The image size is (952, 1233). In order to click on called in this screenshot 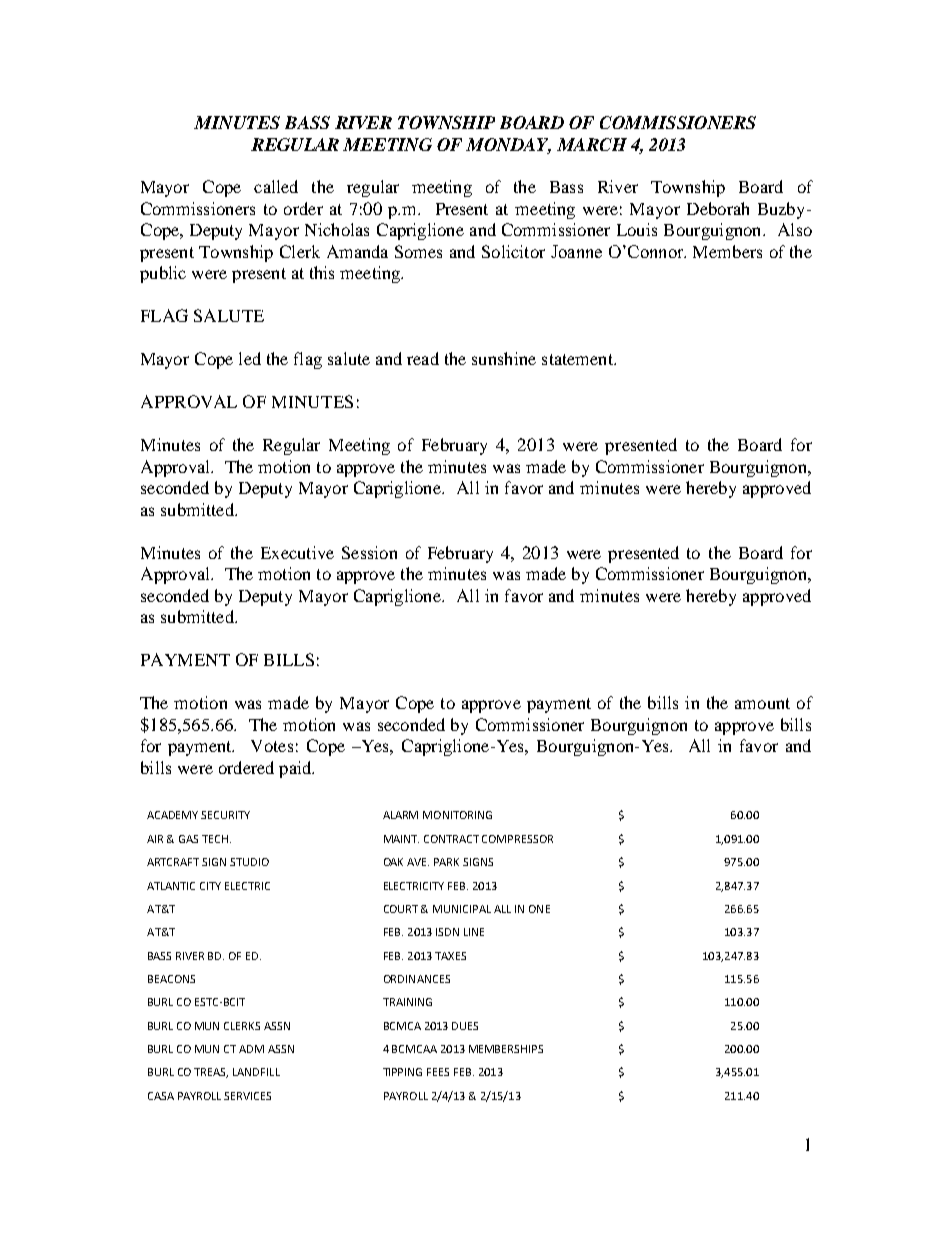, I will do `click(276, 186)`.
